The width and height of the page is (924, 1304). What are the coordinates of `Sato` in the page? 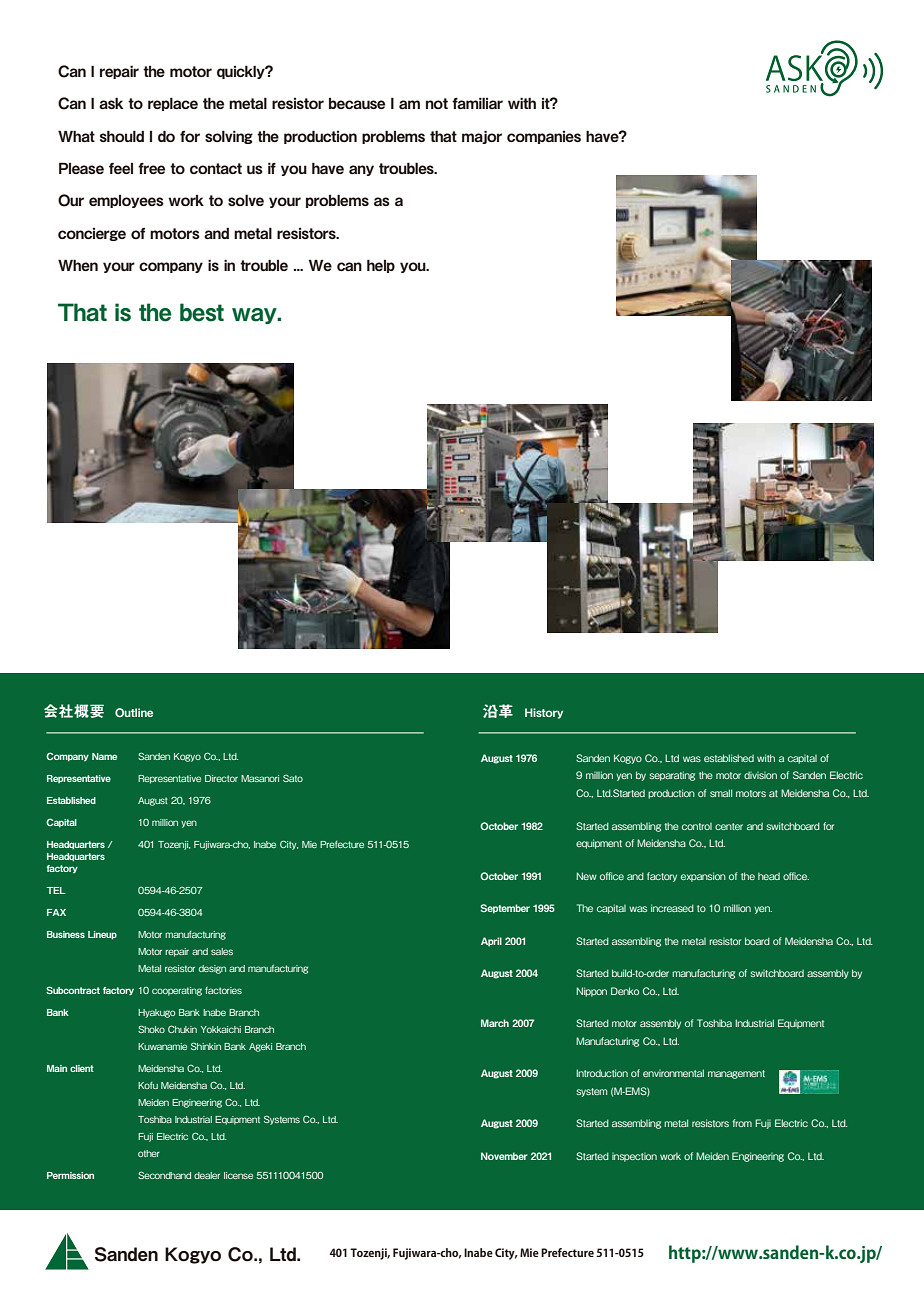 It's located at (293, 778).
